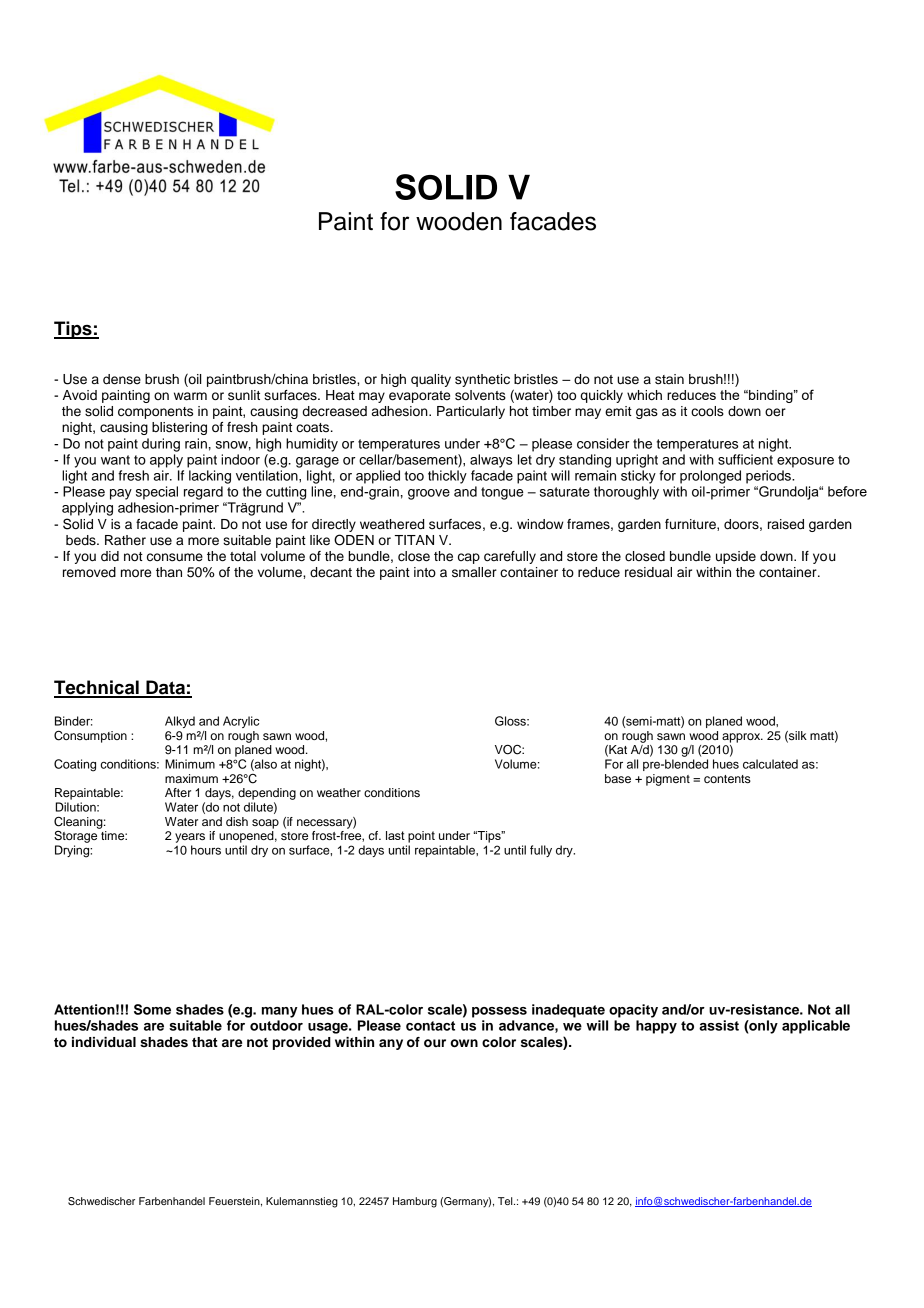 The height and width of the page is (1308, 924). What do you see at coordinates (421, 837) in the page?
I see `point` at bounding box center [421, 837].
